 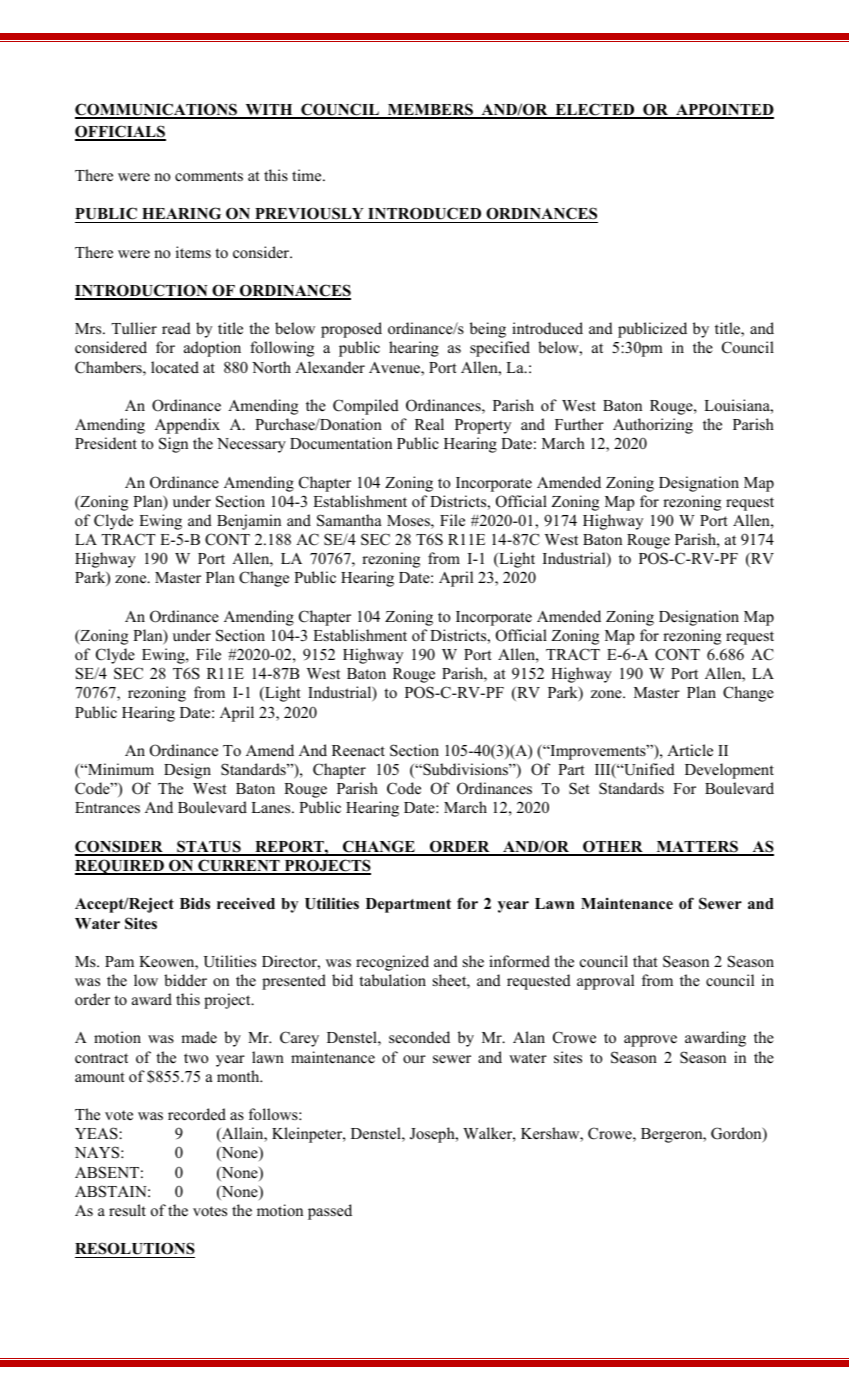 What do you see at coordinates (127, 1210) in the screenshot?
I see `result` at bounding box center [127, 1210].
